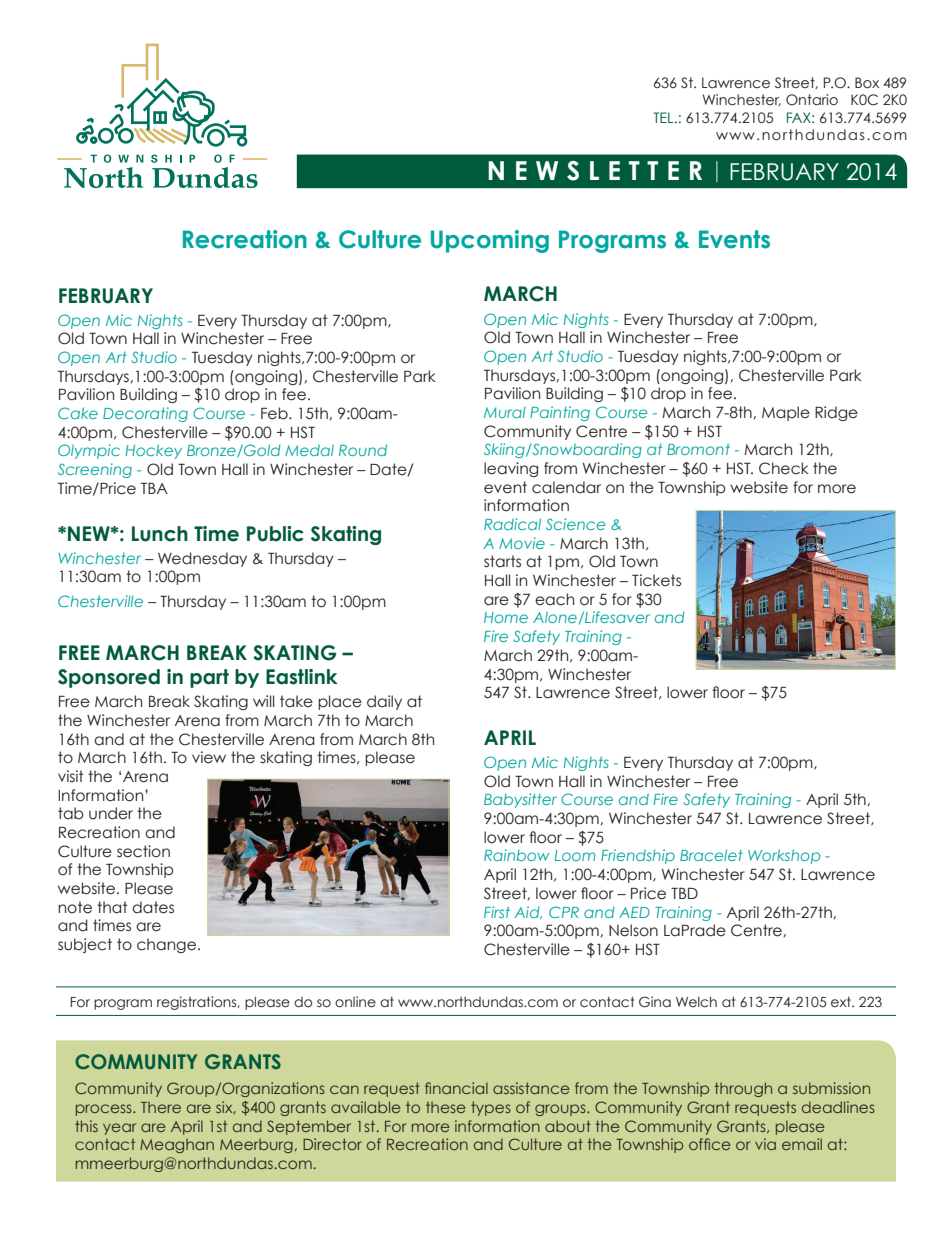  I want to click on Check, so click(784, 468).
